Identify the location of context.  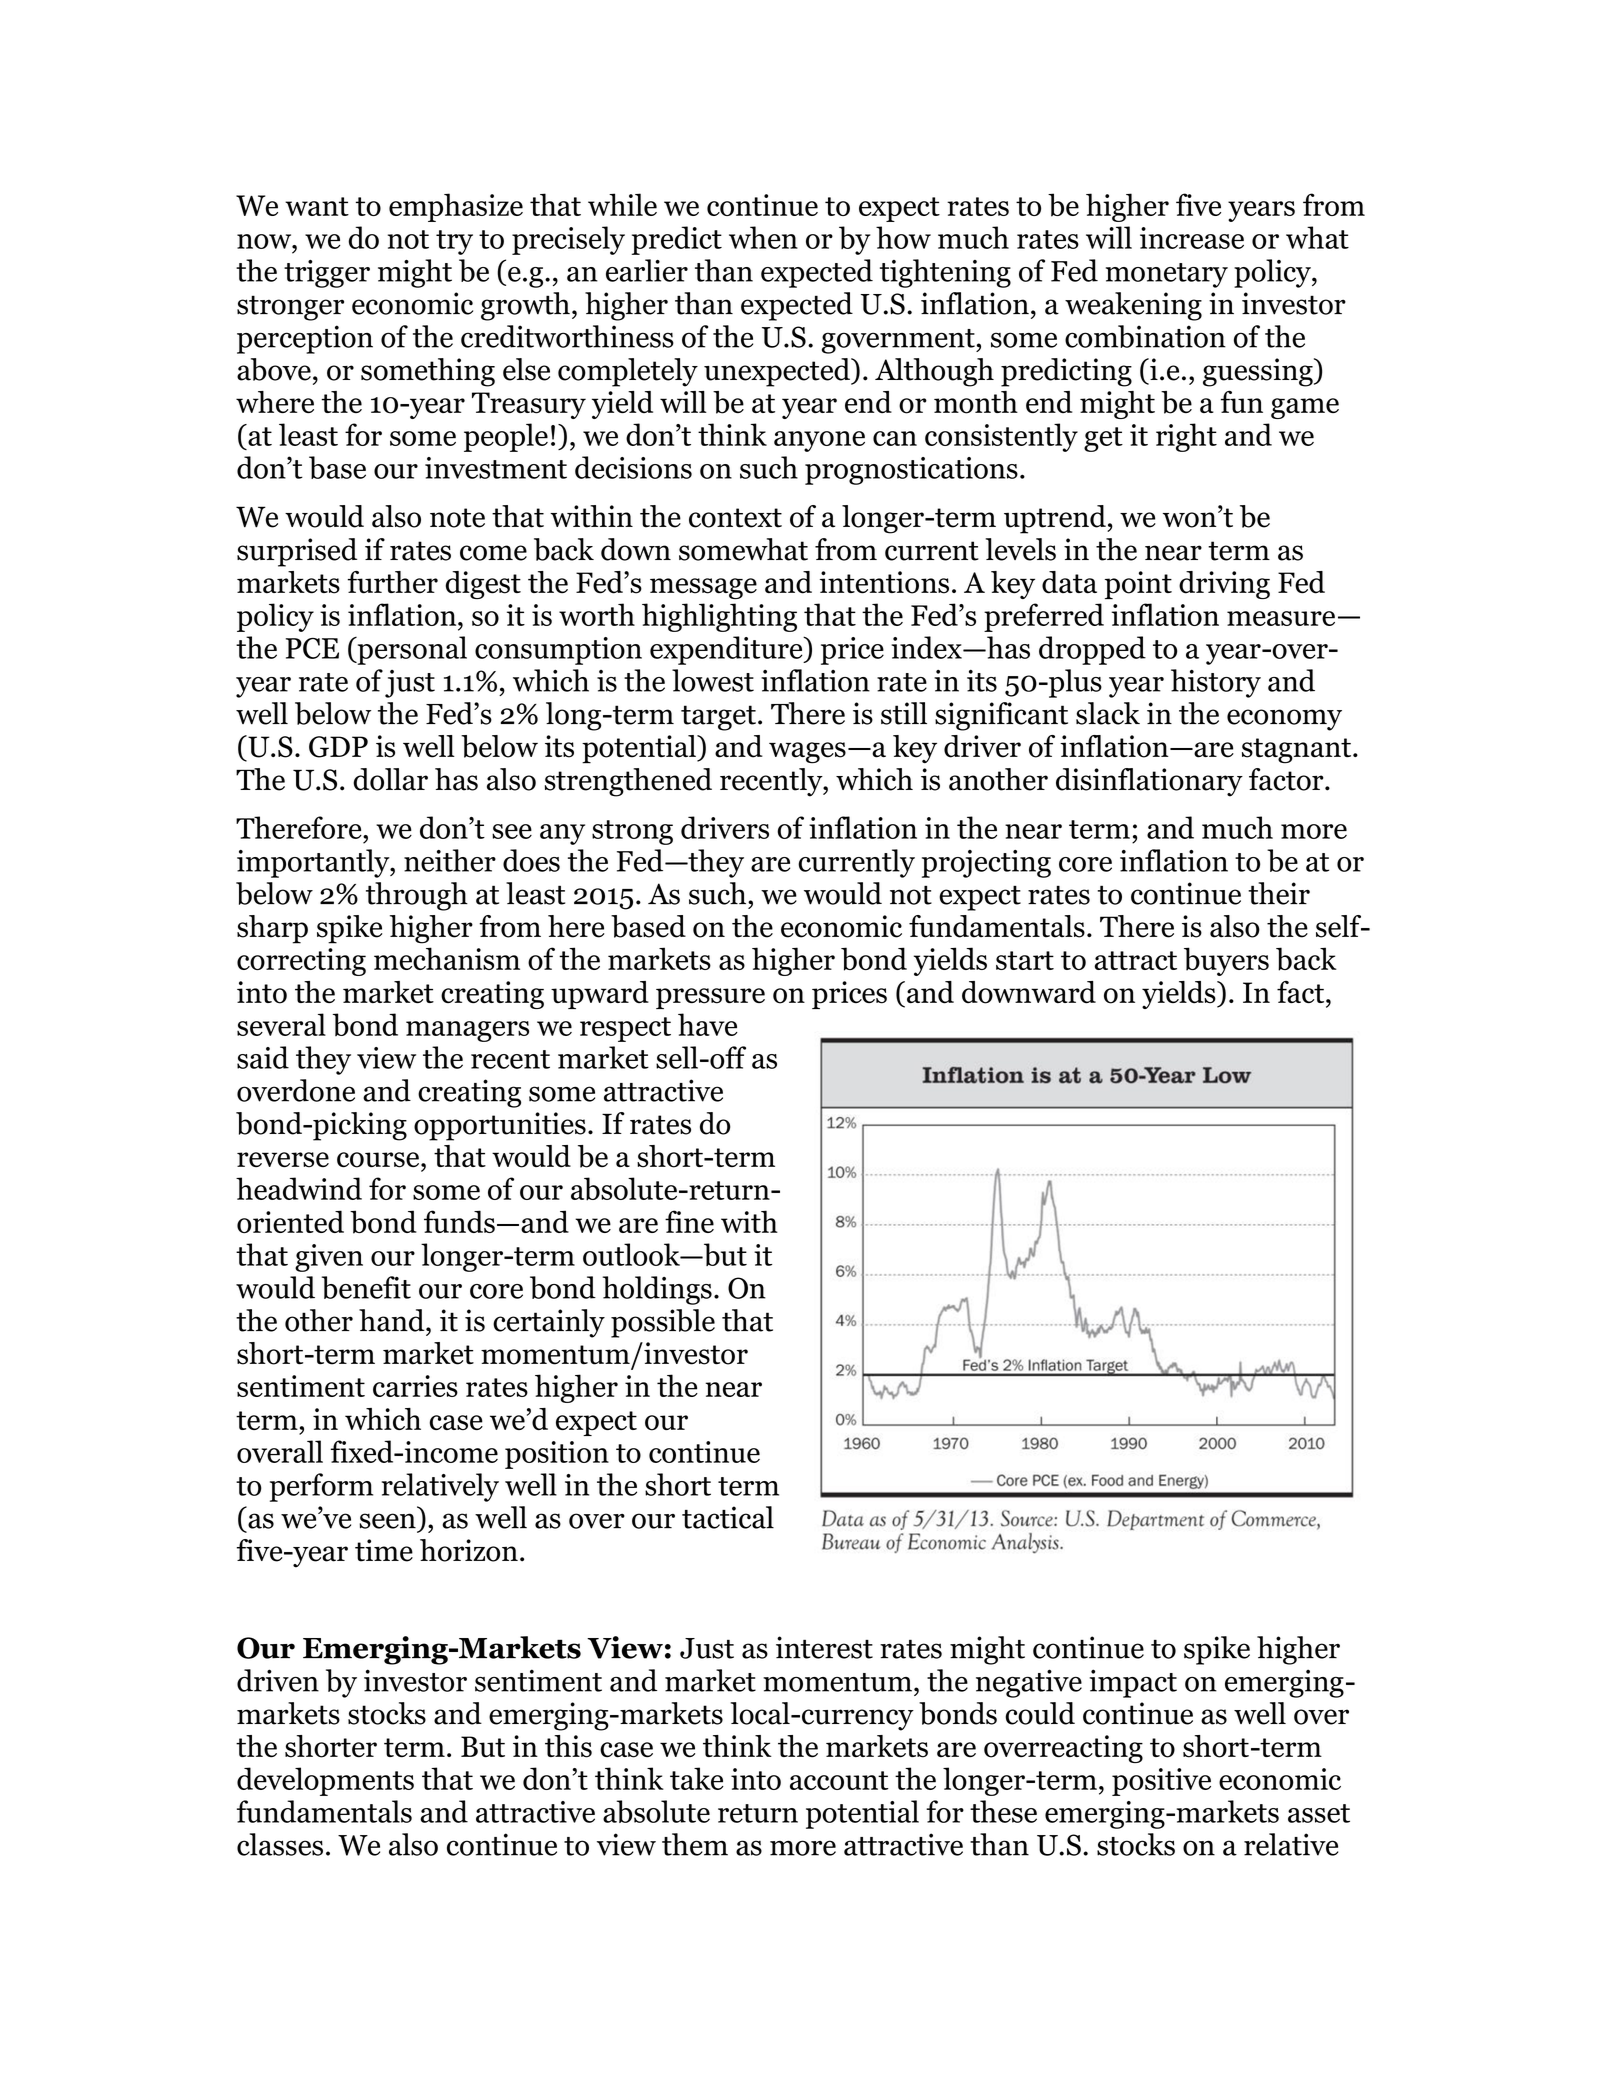
(735, 518).
